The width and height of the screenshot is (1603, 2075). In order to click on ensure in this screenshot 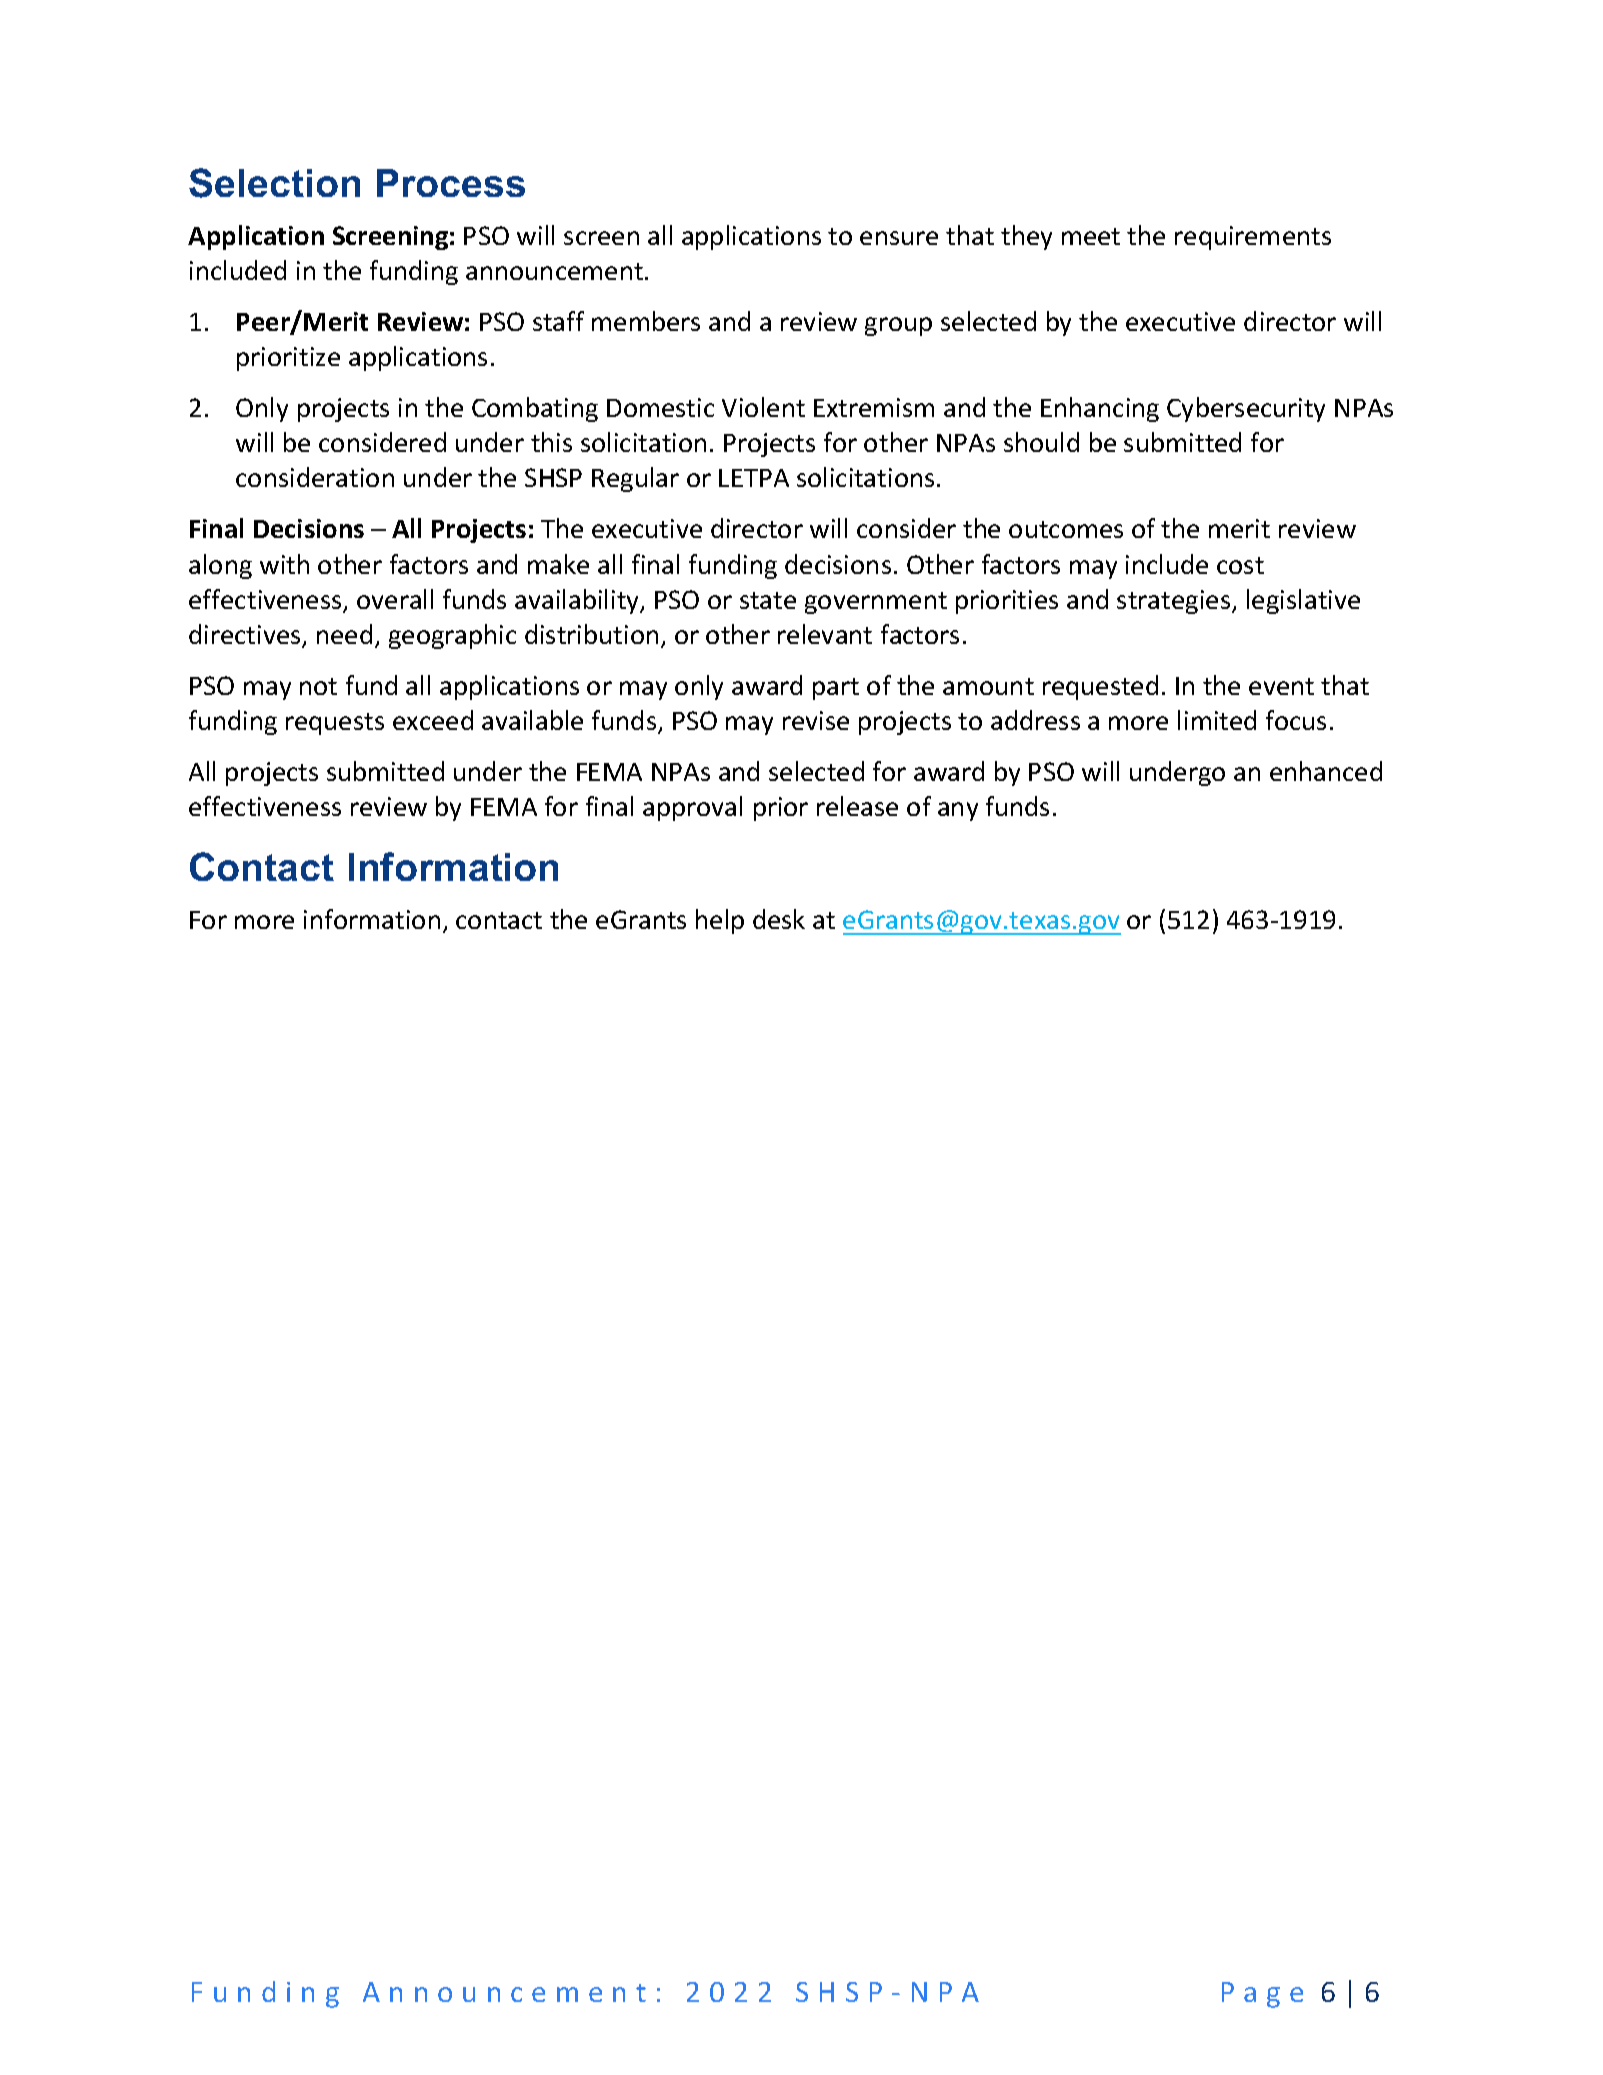, I will do `click(899, 238)`.
